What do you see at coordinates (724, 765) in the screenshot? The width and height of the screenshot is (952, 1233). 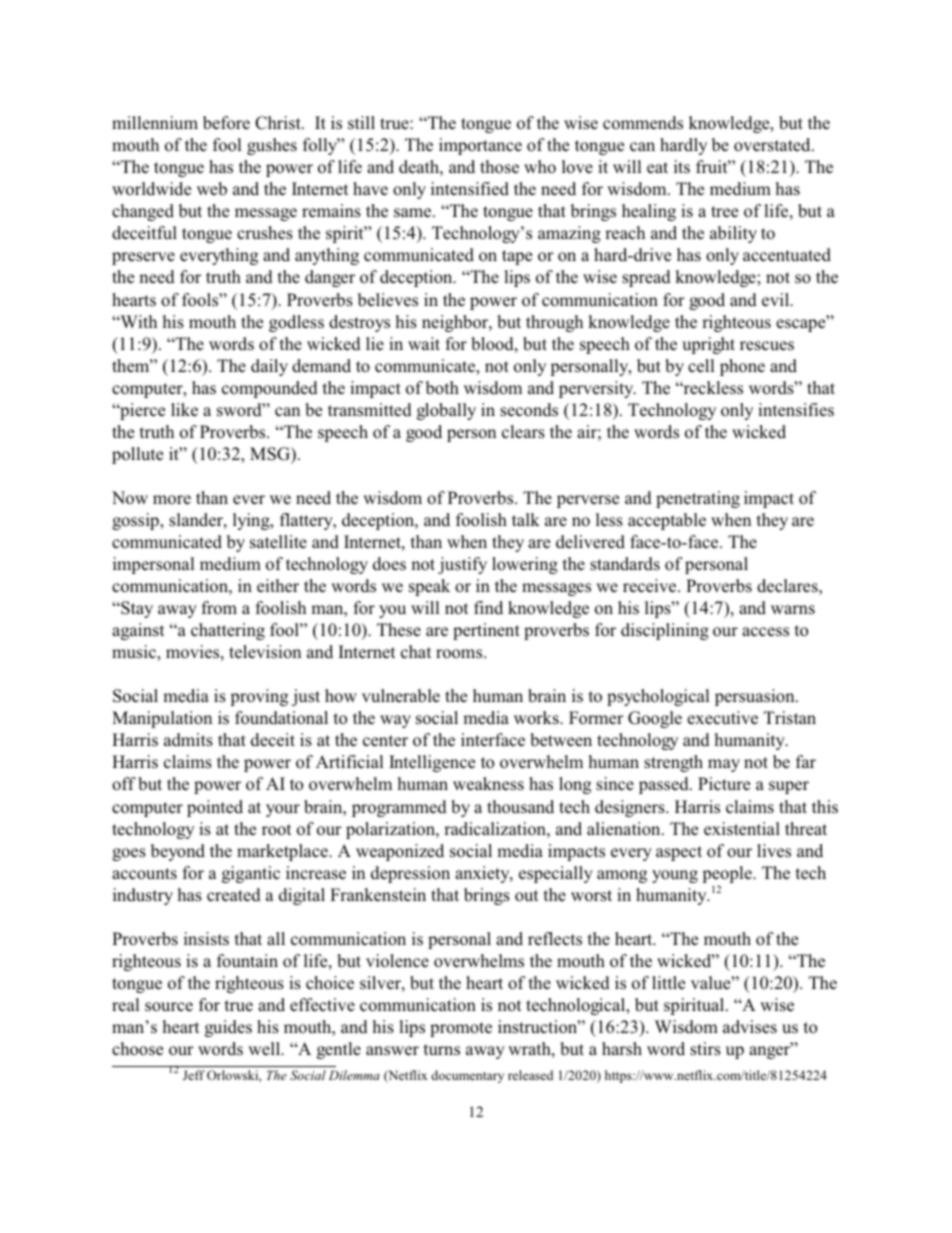 I see `may` at bounding box center [724, 765].
